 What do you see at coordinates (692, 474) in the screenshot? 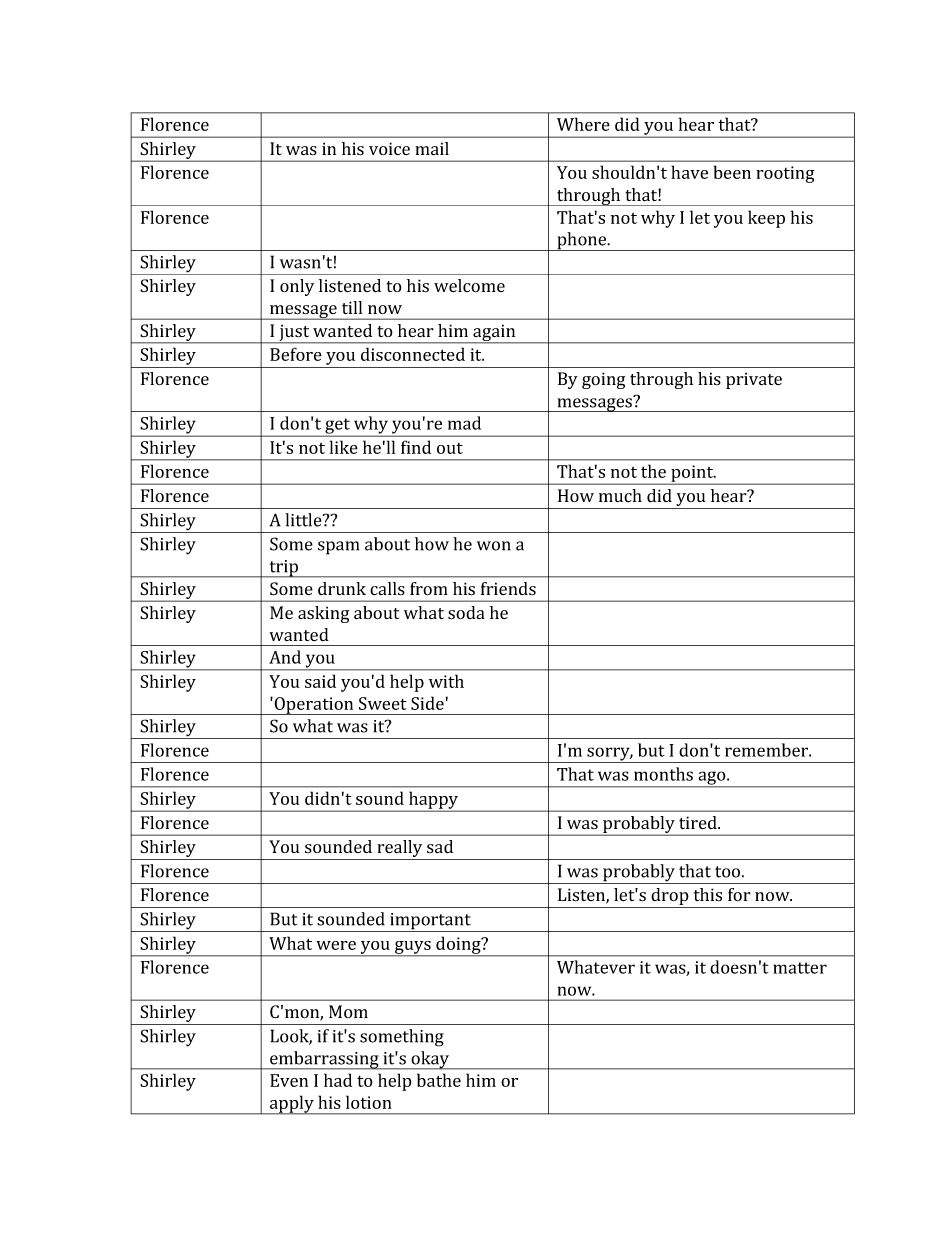
I see `point` at bounding box center [692, 474].
